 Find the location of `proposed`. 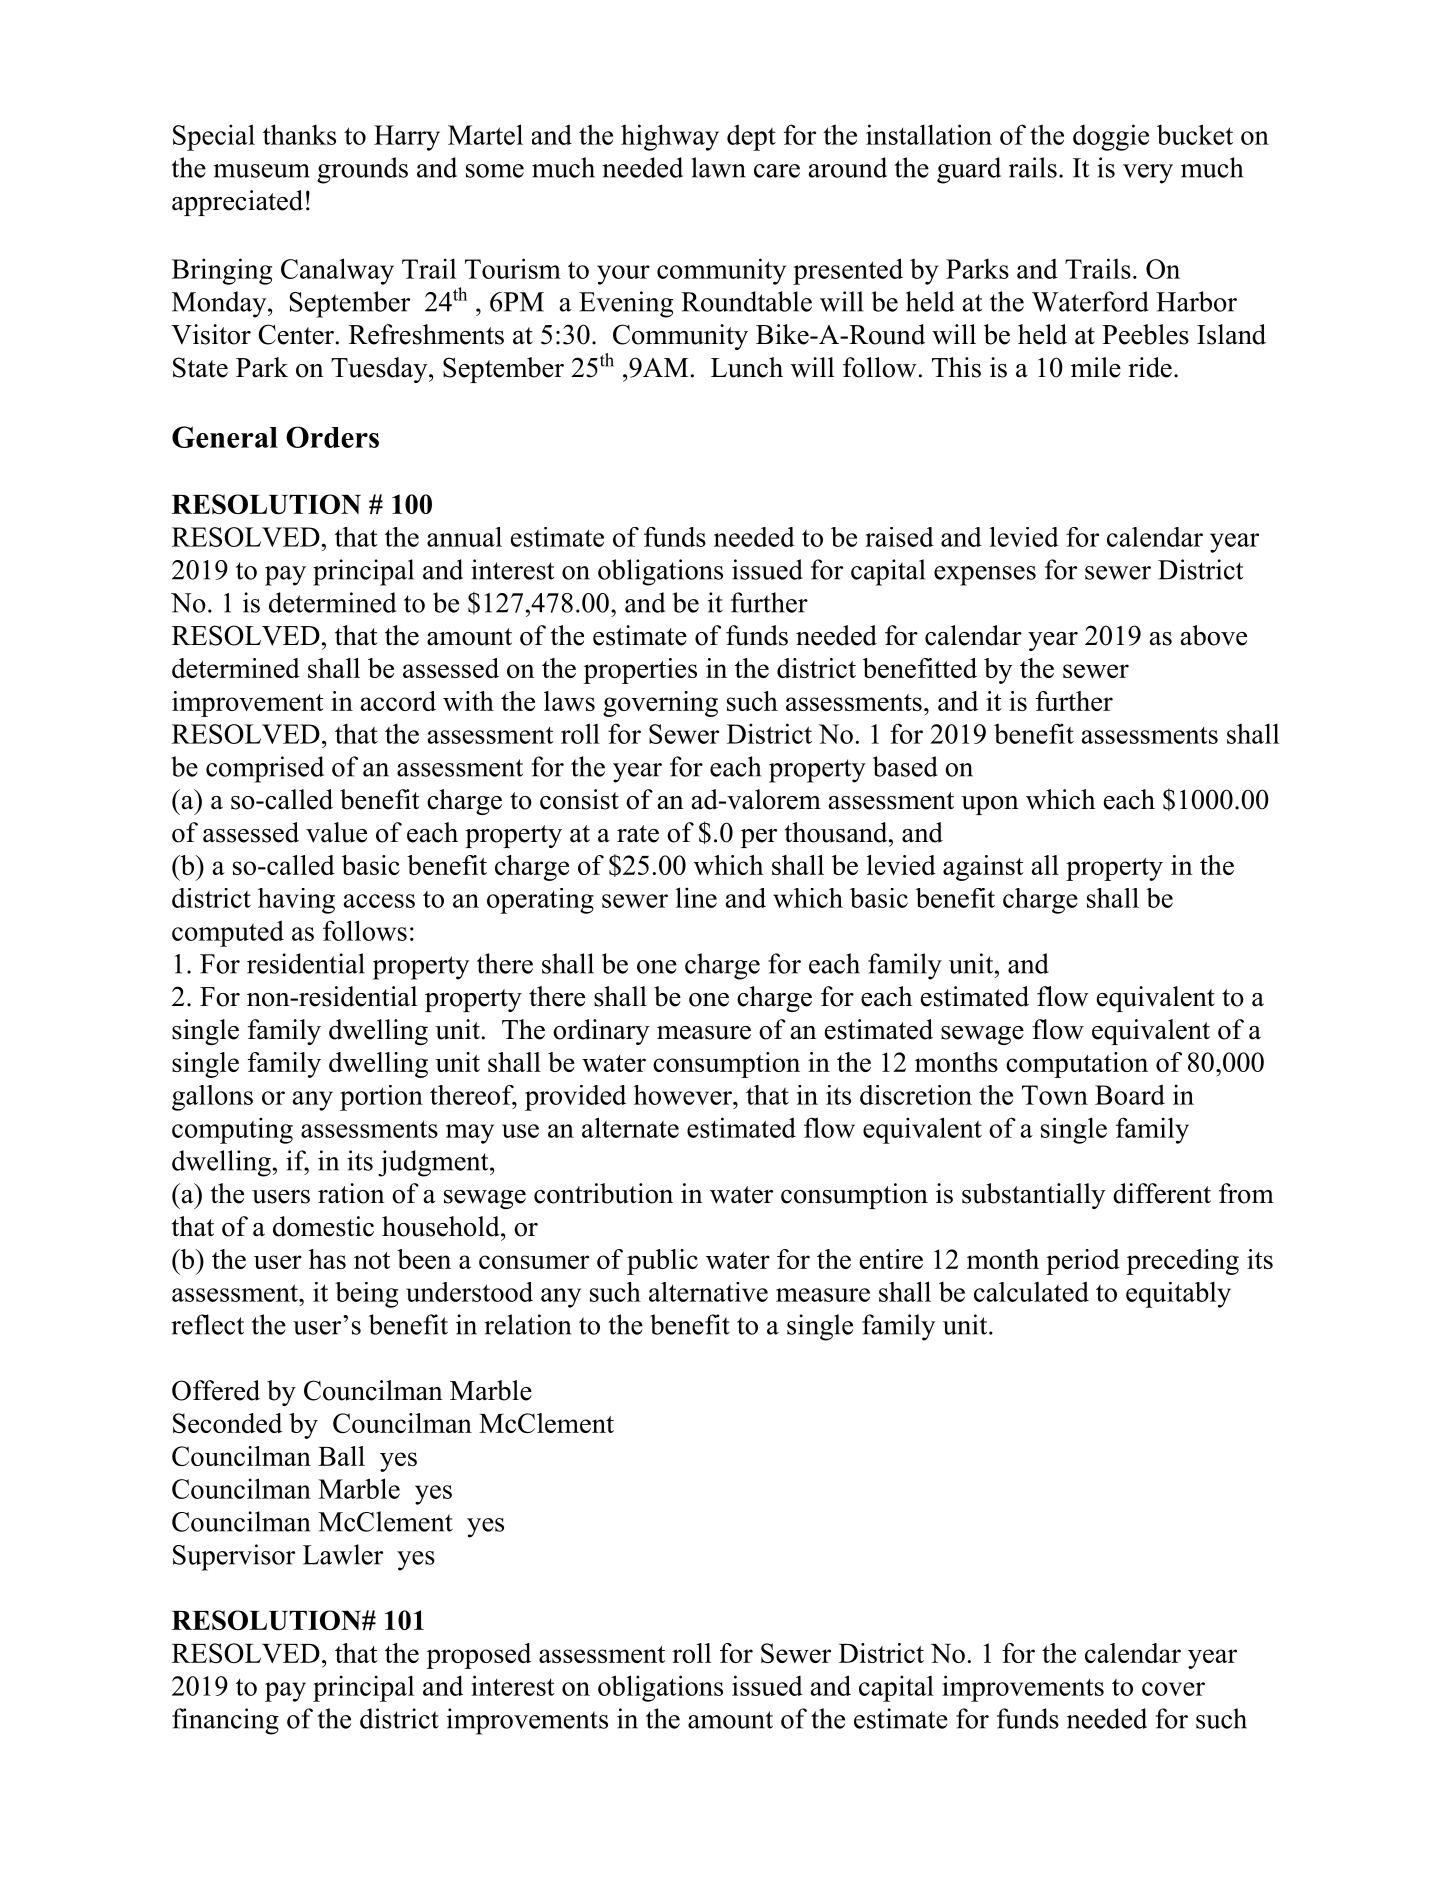

proposed is located at coordinates (479, 1656).
